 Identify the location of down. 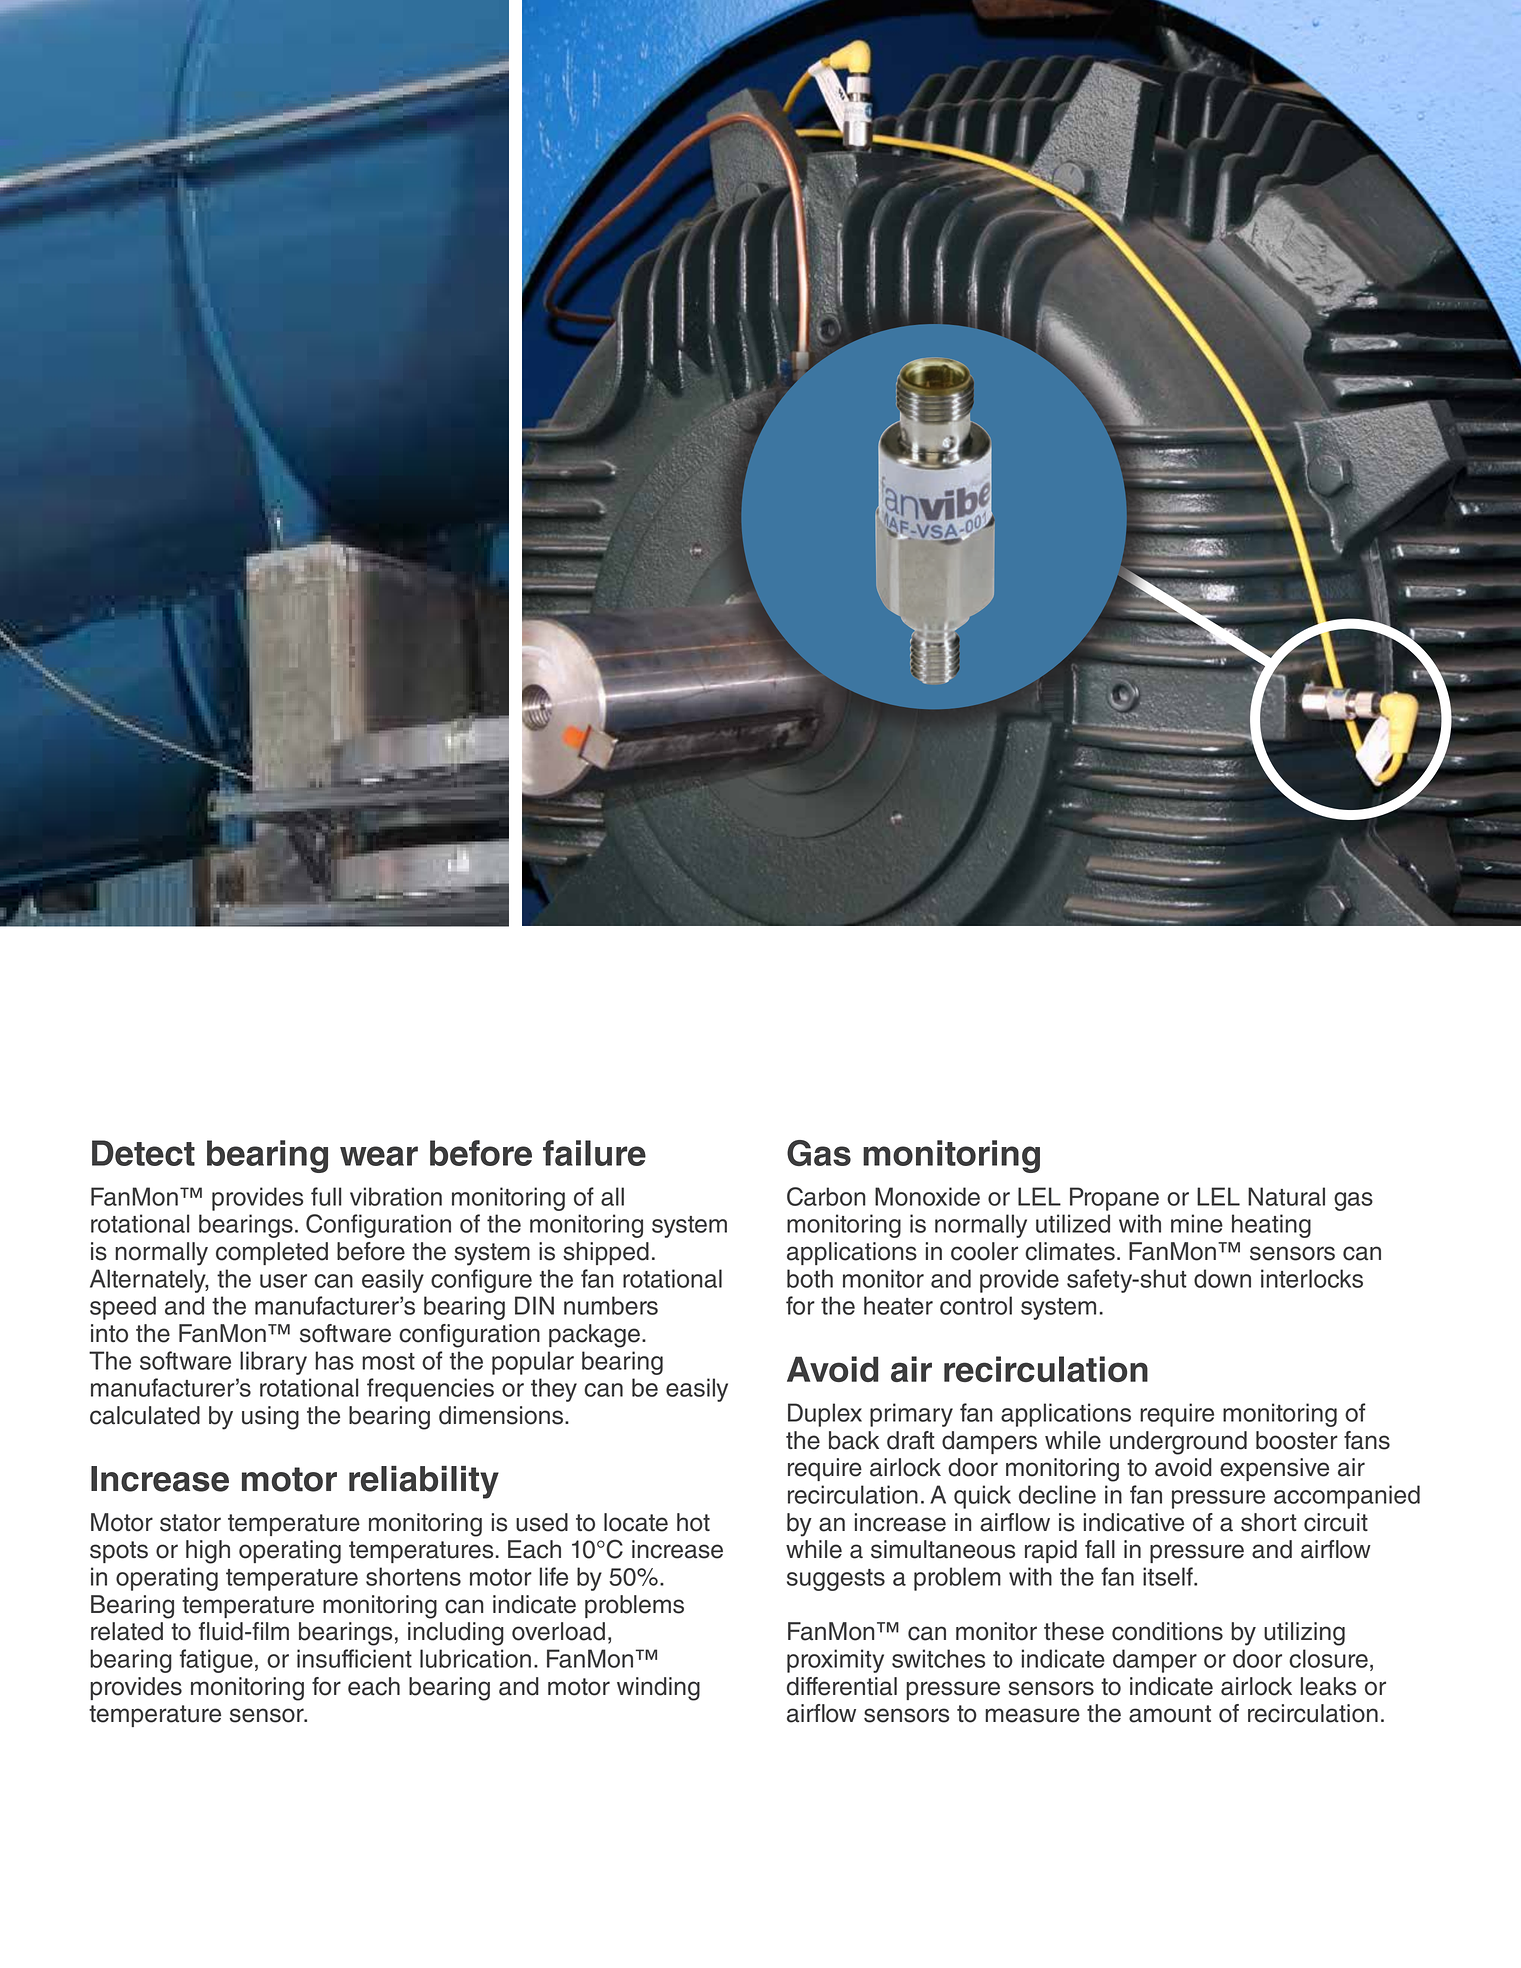
(1222, 1278).
